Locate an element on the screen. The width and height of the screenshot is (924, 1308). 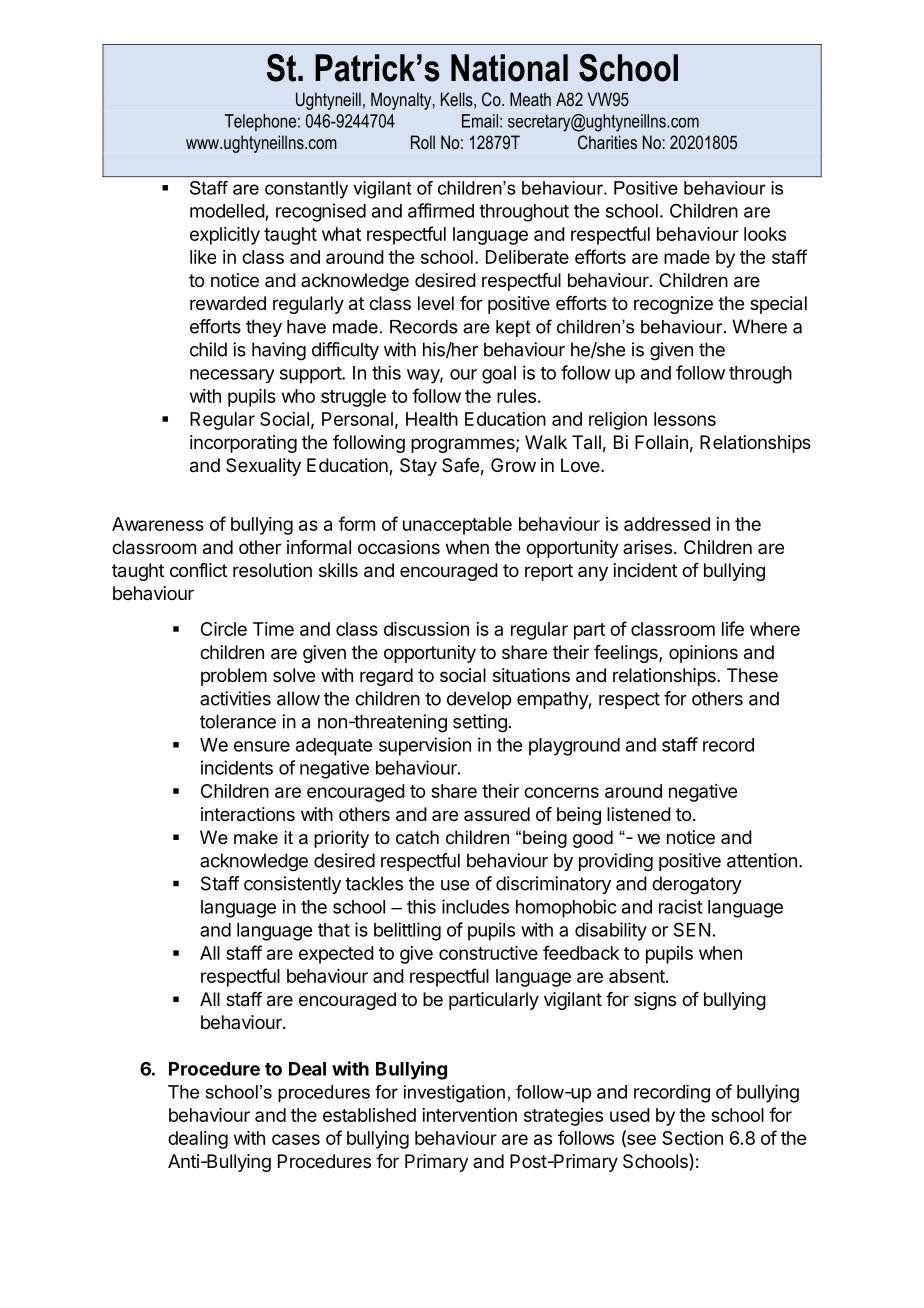
intervention is located at coordinates (469, 1115).
